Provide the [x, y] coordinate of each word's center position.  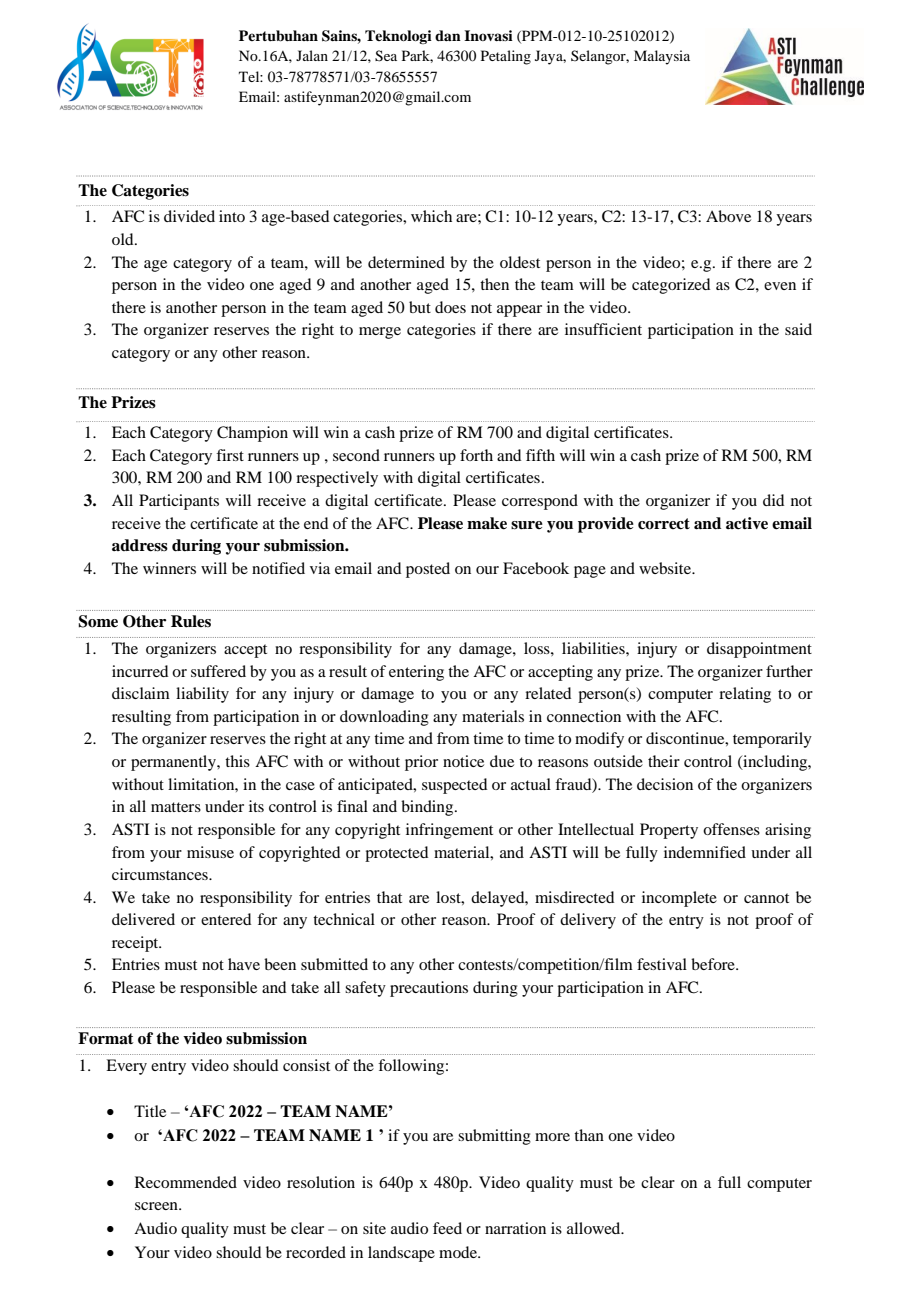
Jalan [312, 55]
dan [448, 35]
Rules [191, 621]
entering [416, 673]
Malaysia [662, 57]
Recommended [186, 1182]
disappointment [759, 650]
